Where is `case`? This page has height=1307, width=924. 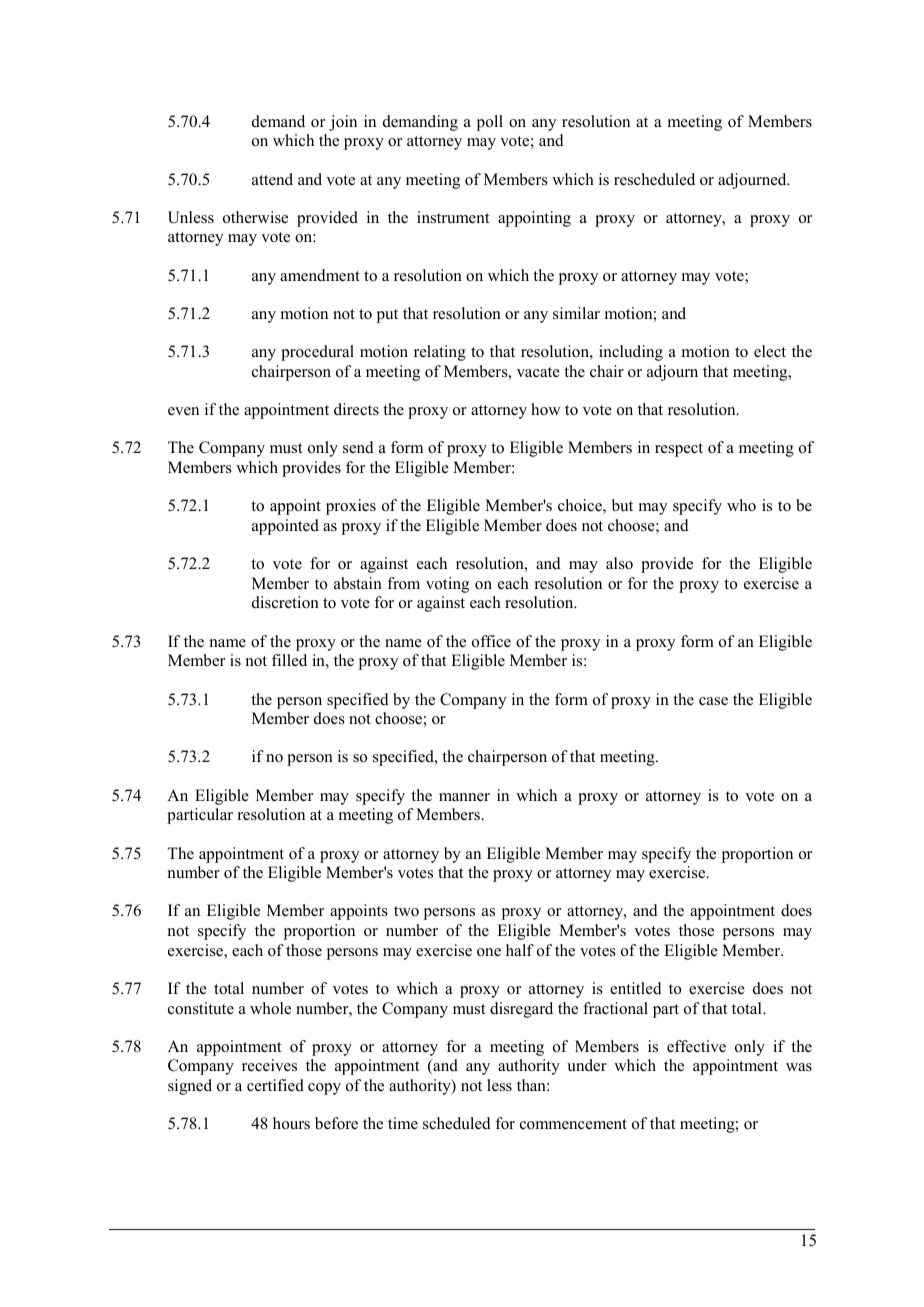
case is located at coordinates (713, 701).
